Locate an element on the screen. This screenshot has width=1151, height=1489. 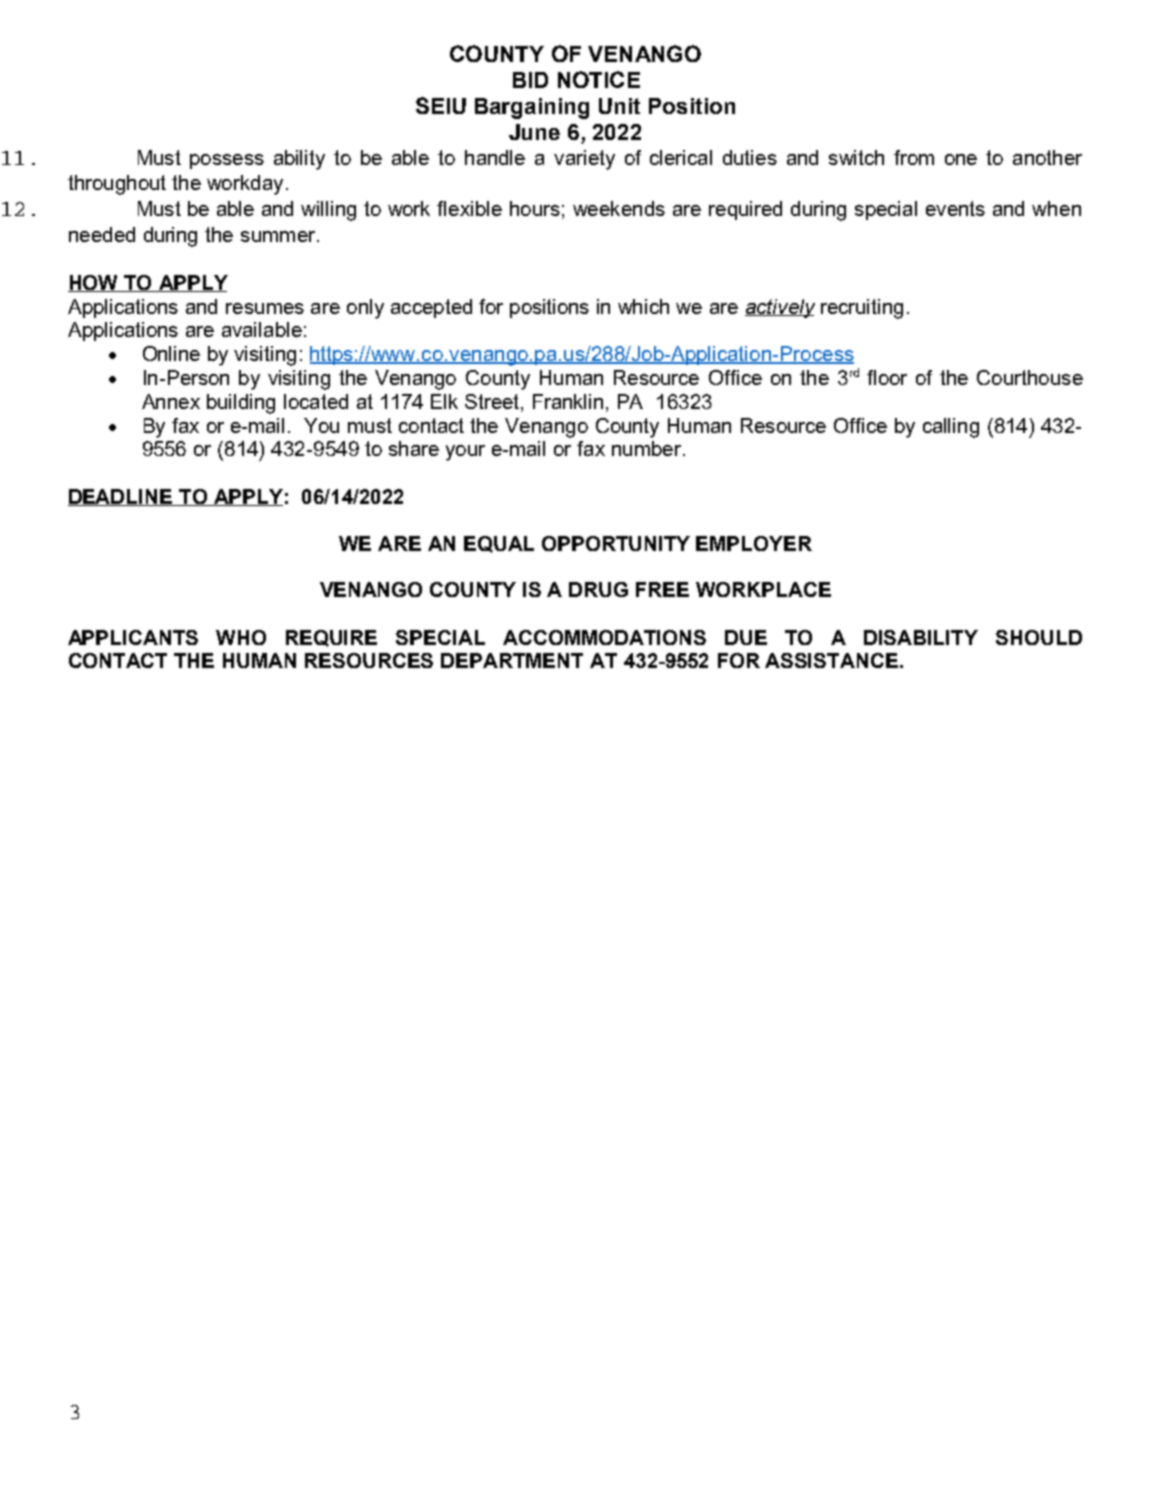
possess is located at coordinates (227, 161).
